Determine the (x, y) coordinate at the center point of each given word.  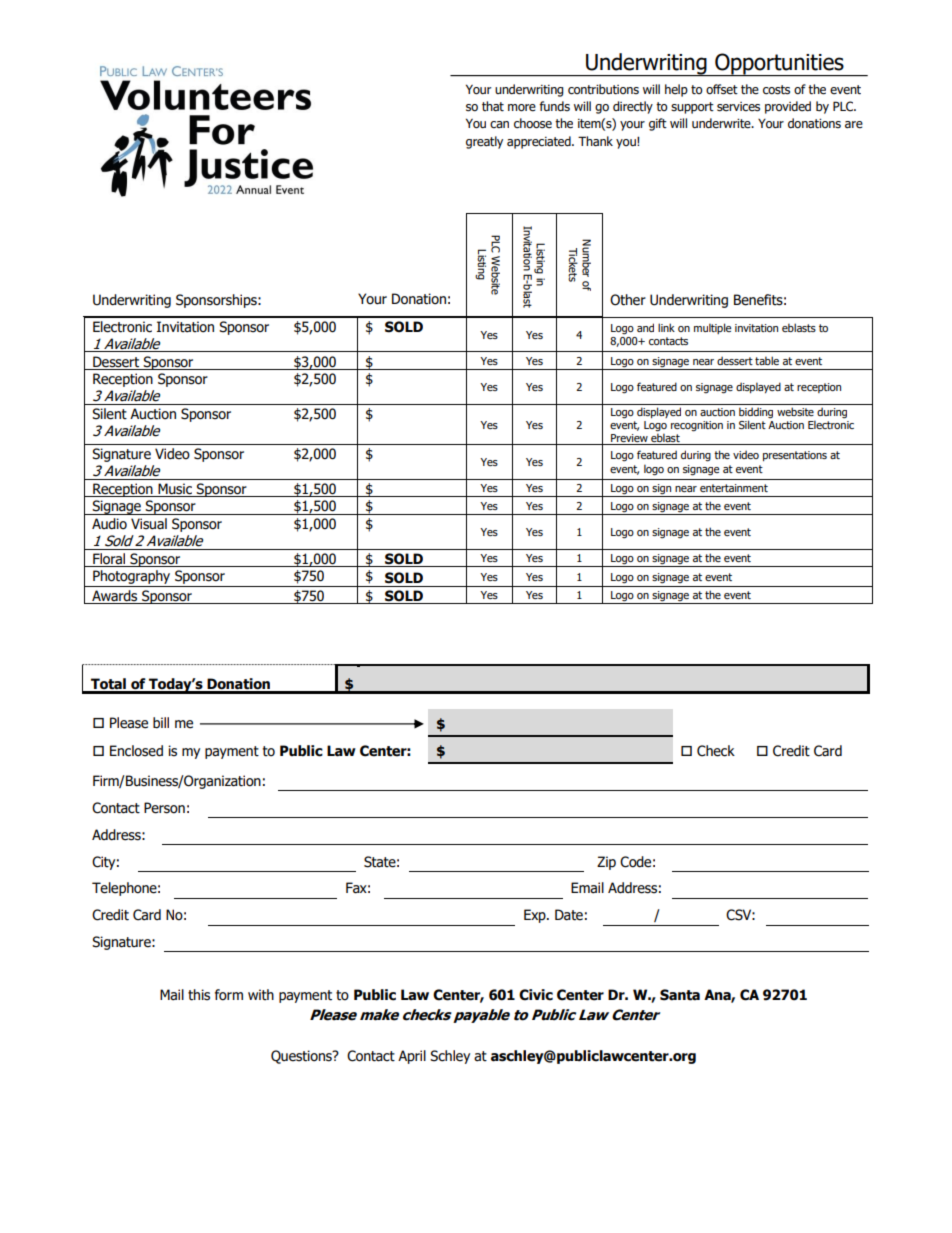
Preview (629, 439)
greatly (484, 142)
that (493, 106)
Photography (132, 578)
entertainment (734, 488)
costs (776, 90)
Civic (536, 995)
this (199, 995)
